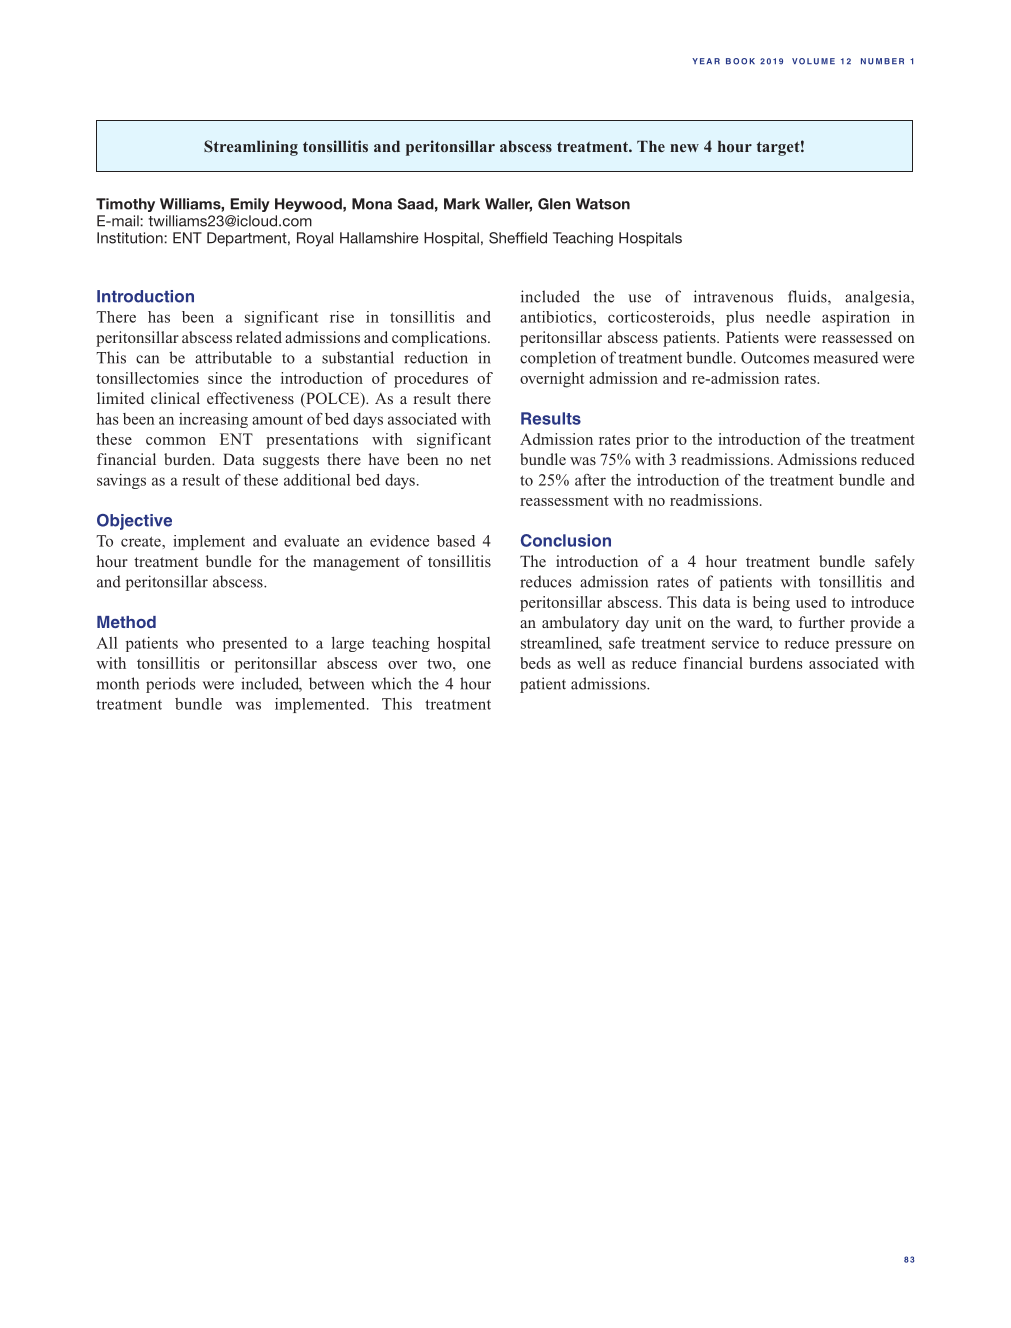  I want to click on new, so click(684, 148).
